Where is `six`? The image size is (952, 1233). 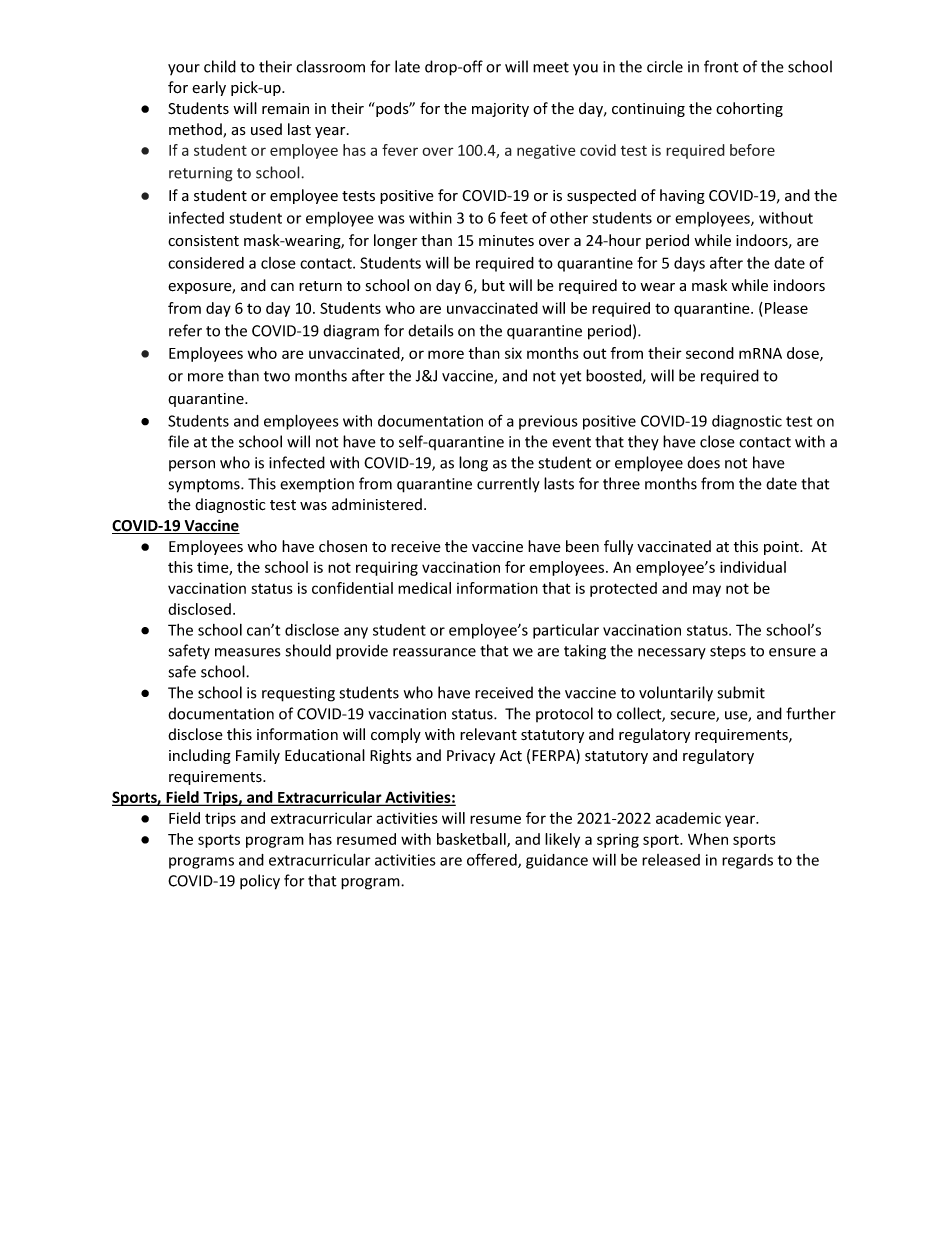
six is located at coordinates (513, 353).
